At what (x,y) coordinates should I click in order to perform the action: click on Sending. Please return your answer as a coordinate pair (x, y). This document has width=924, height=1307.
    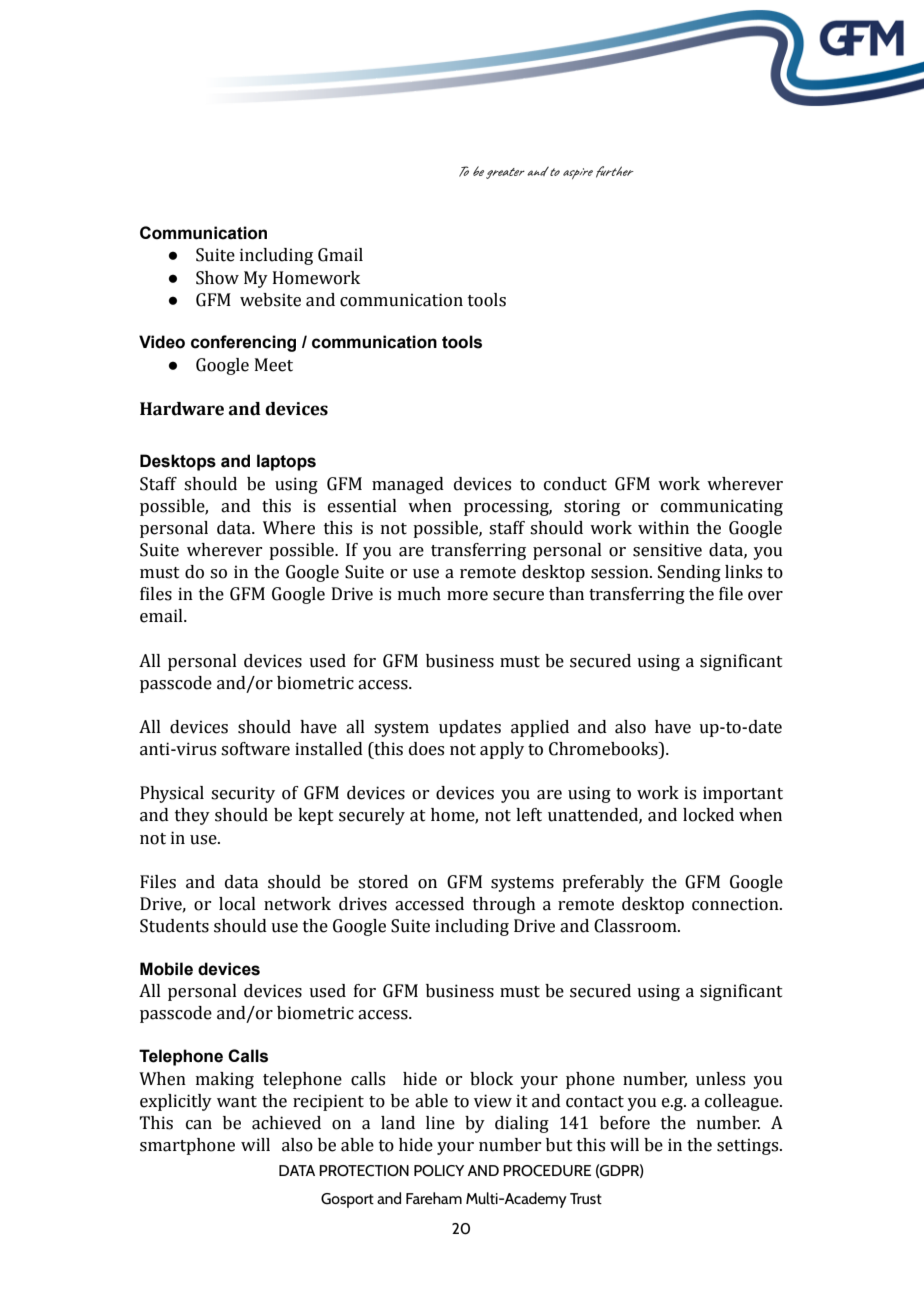
    Looking at the image, I should click on (689, 573).
